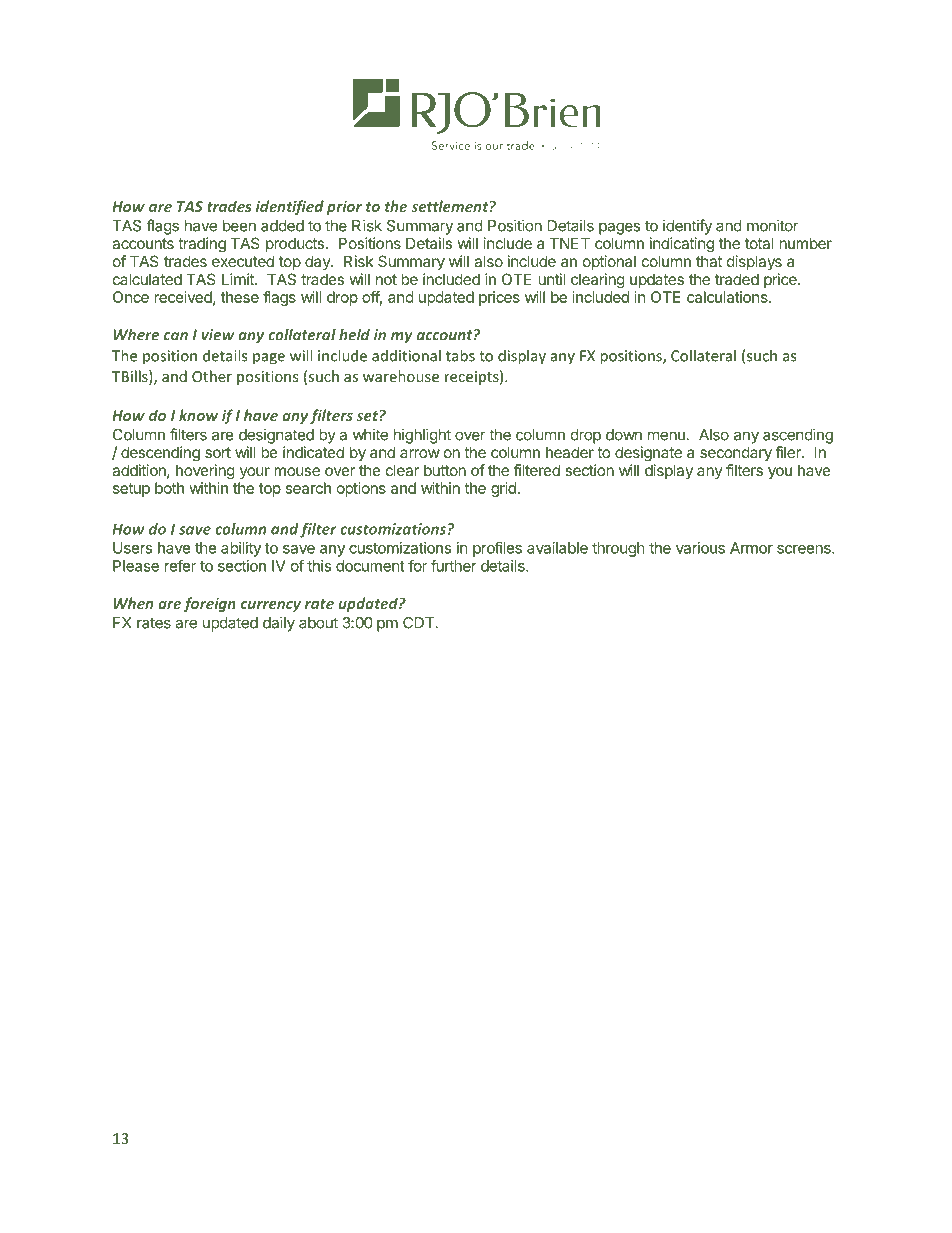 The width and height of the screenshot is (952, 1233). What do you see at coordinates (687, 227) in the screenshot?
I see `identify` at bounding box center [687, 227].
